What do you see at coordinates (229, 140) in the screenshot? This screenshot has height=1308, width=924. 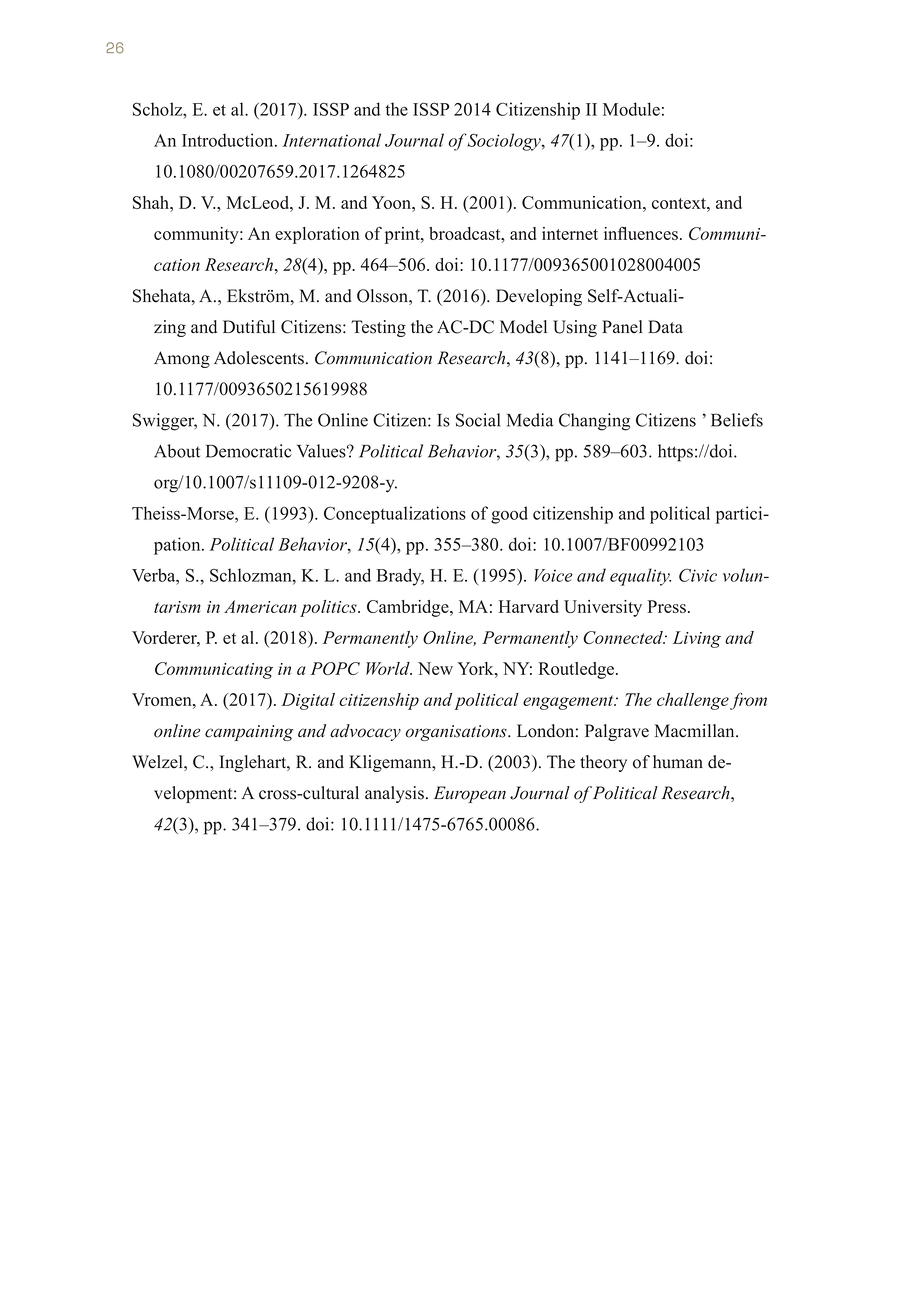 I see `Introduction` at bounding box center [229, 140].
